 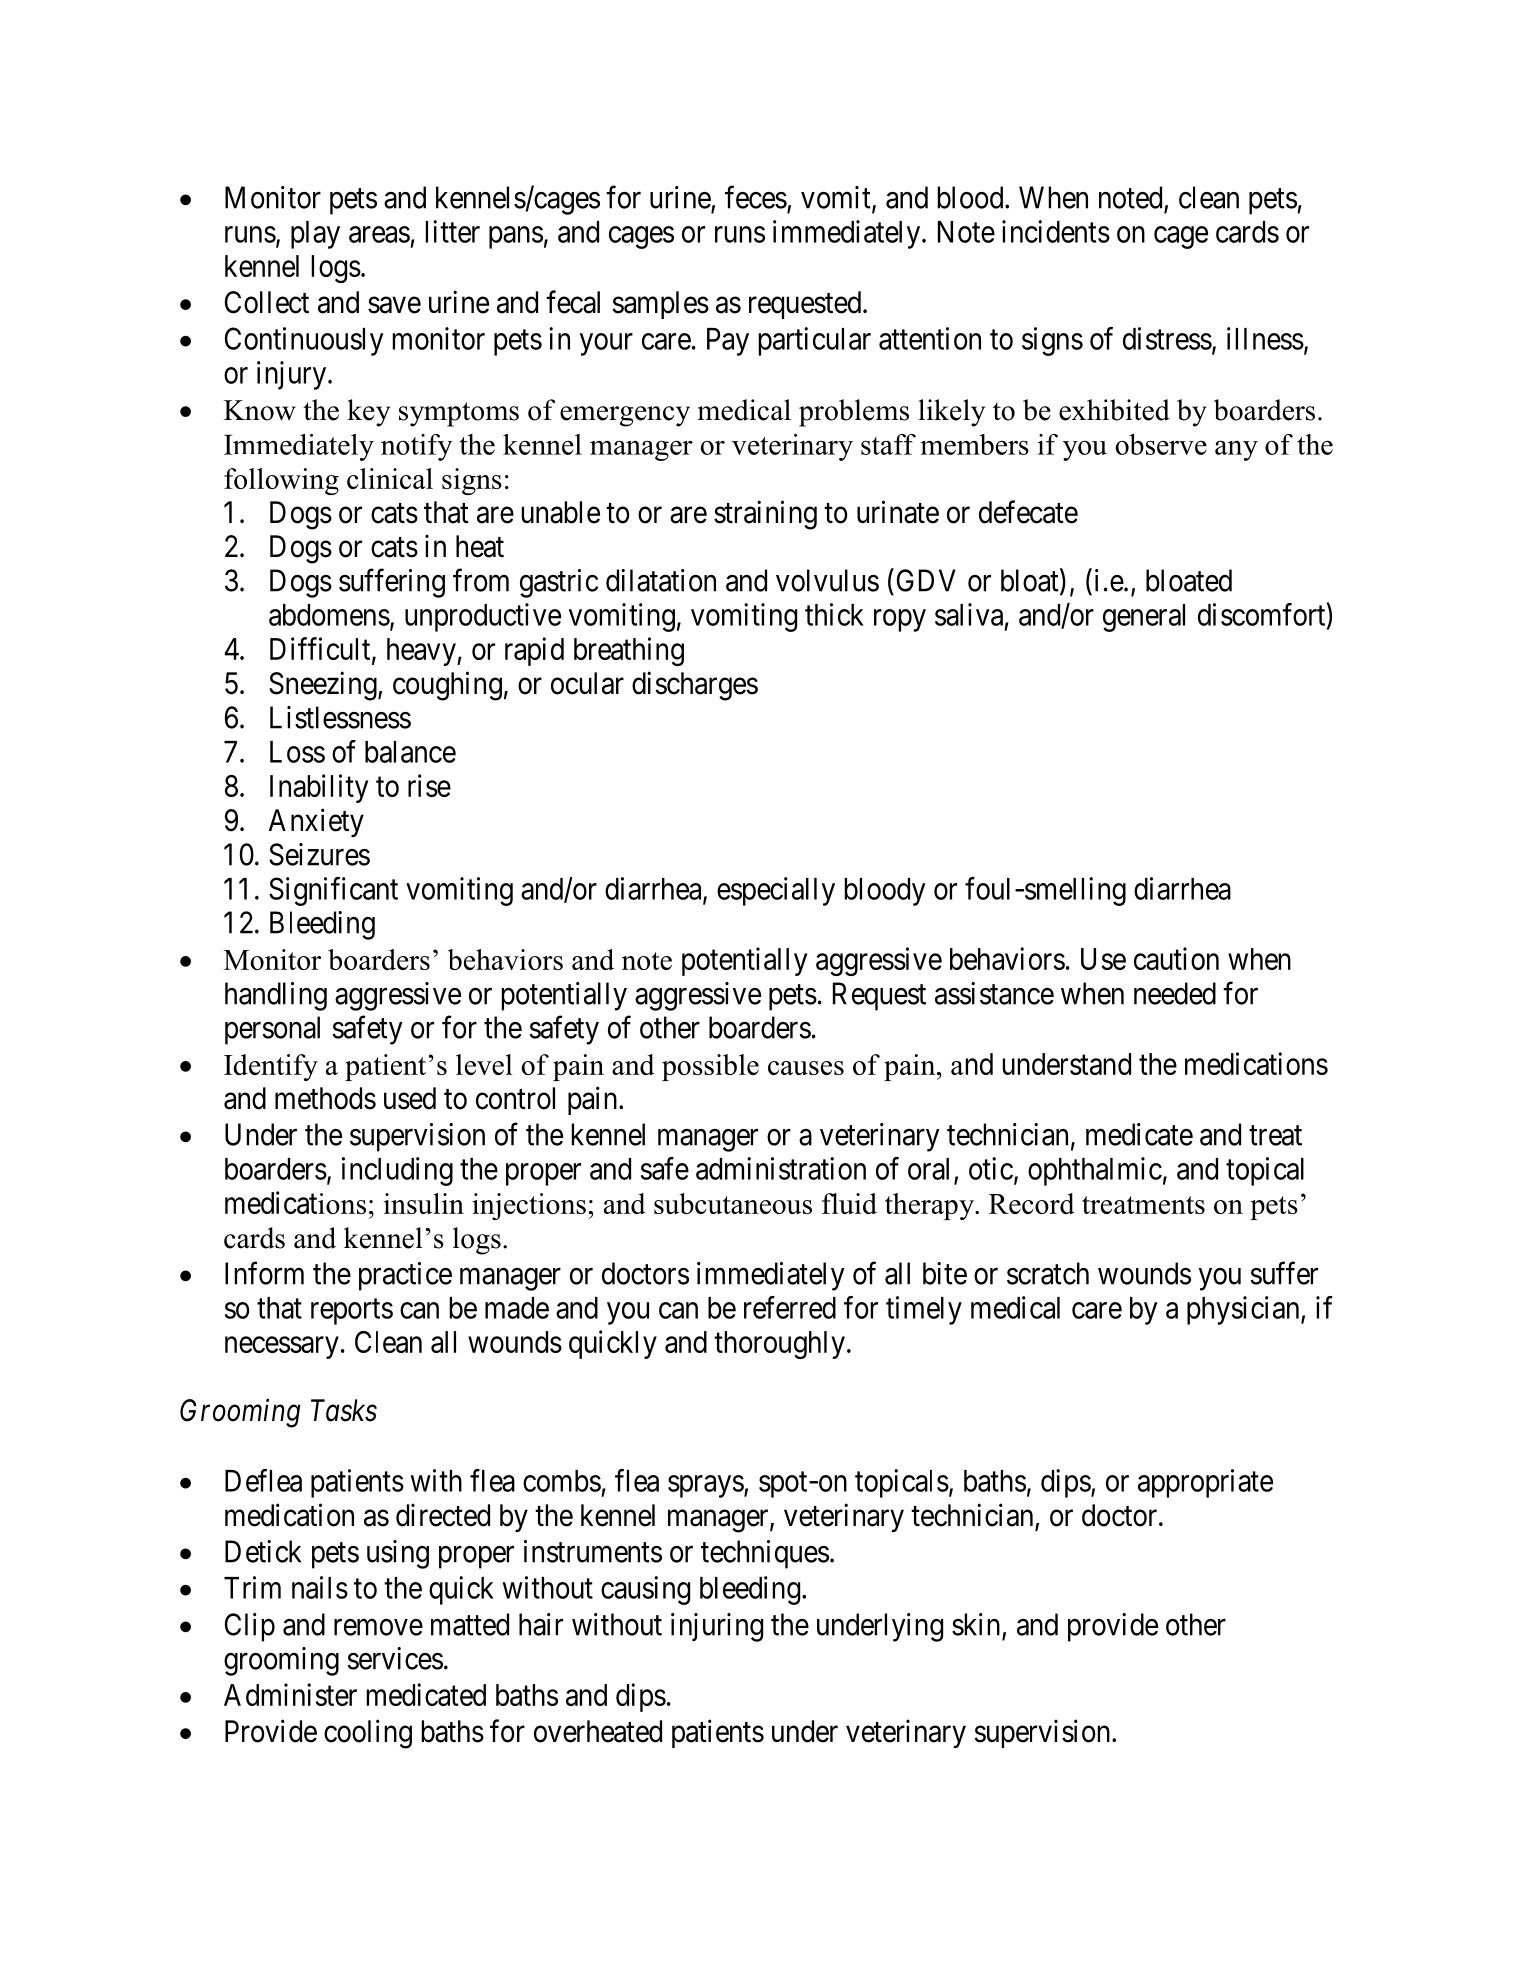 I want to click on needed, so click(x=1175, y=993).
